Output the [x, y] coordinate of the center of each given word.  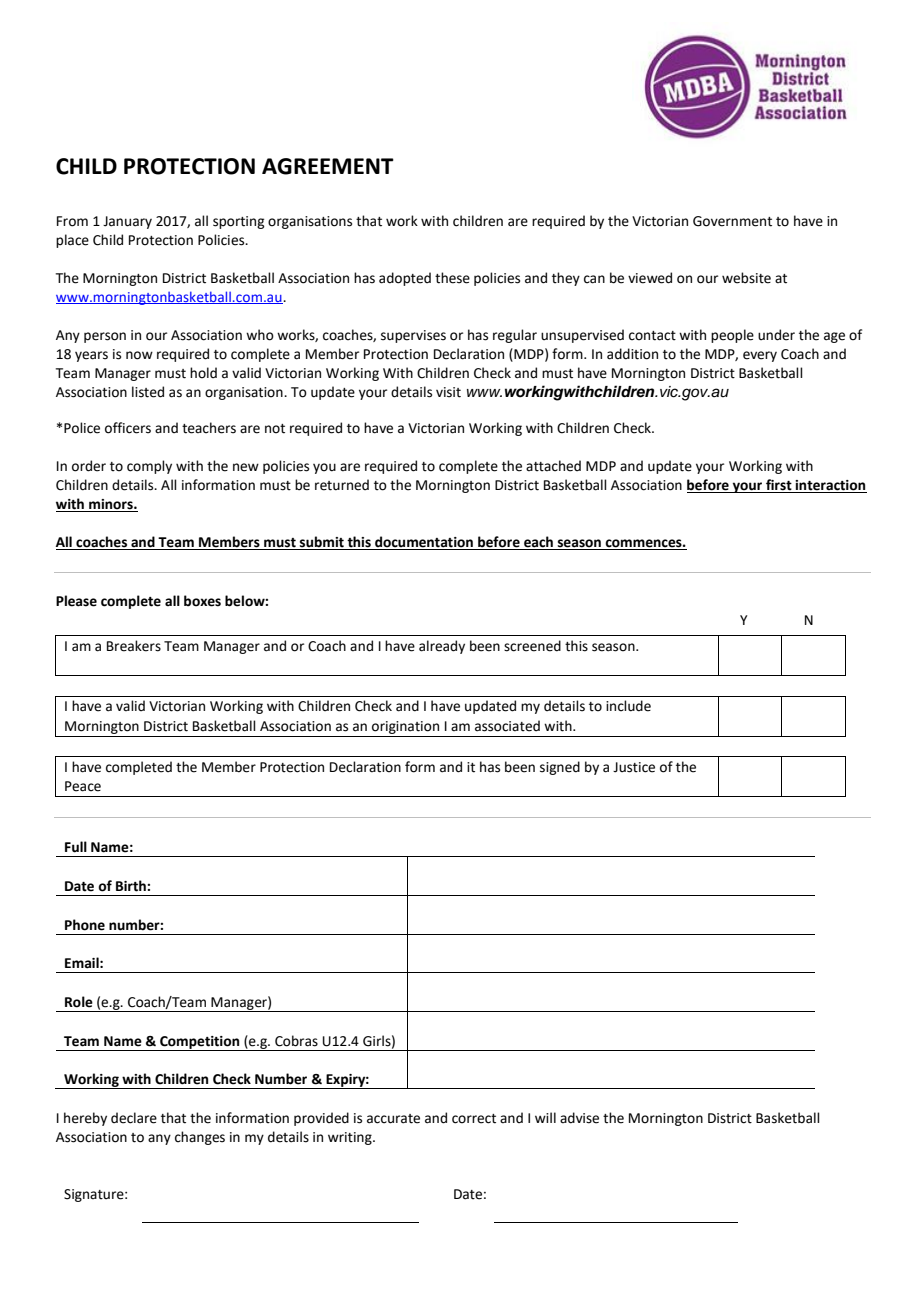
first [779, 486]
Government [732, 221]
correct [474, 1119]
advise [579, 1118]
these [452, 278]
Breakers [134, 646]
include [628, 706]
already [442, 647]
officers [128, 428]
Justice [634, 767]
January [127, 222]
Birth [132, 886]
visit [448, 392]
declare [134, 1118]
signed [560, 768]
